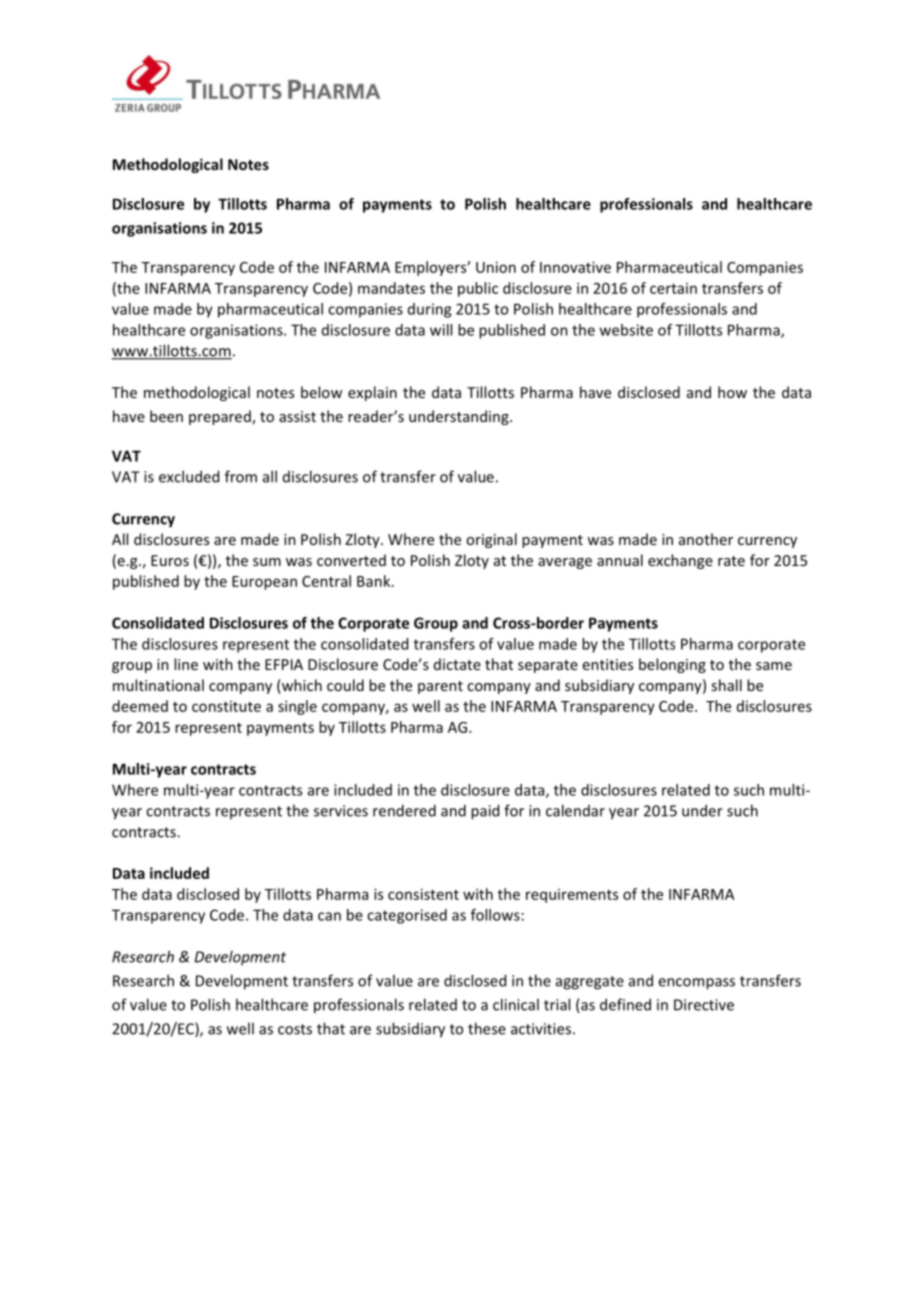  Describe the element at coordinates (478, 289) in the screenshot. I see `public` at that location.
